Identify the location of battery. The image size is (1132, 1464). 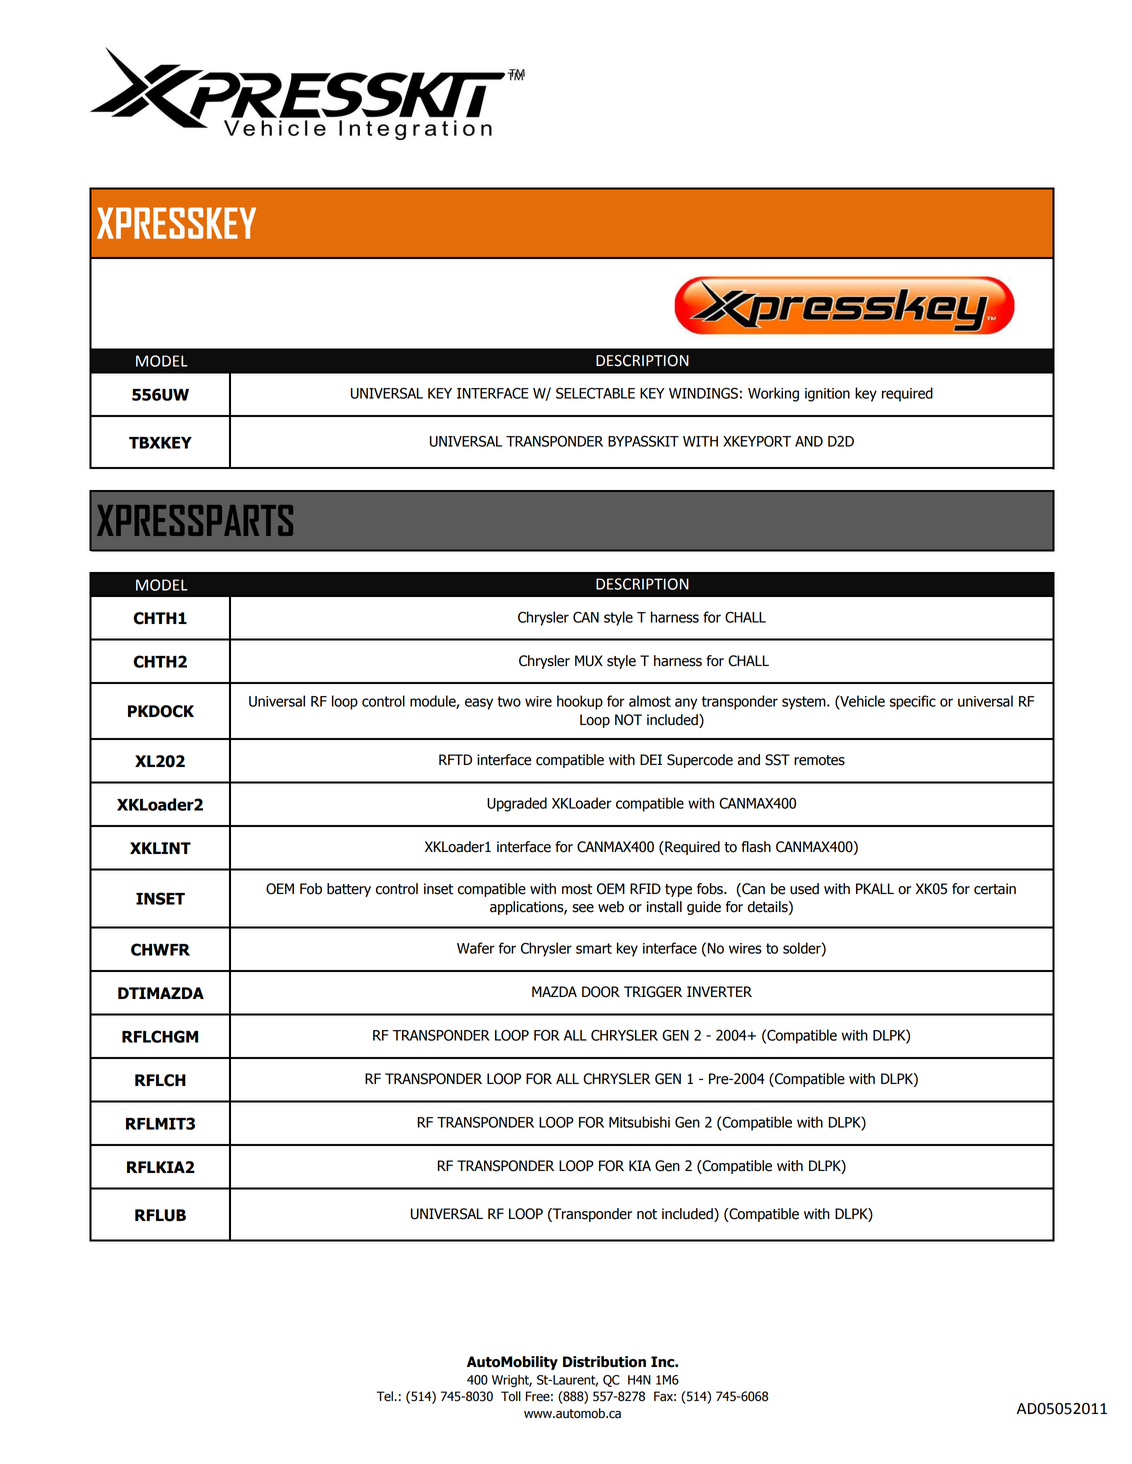
(349, 890).
